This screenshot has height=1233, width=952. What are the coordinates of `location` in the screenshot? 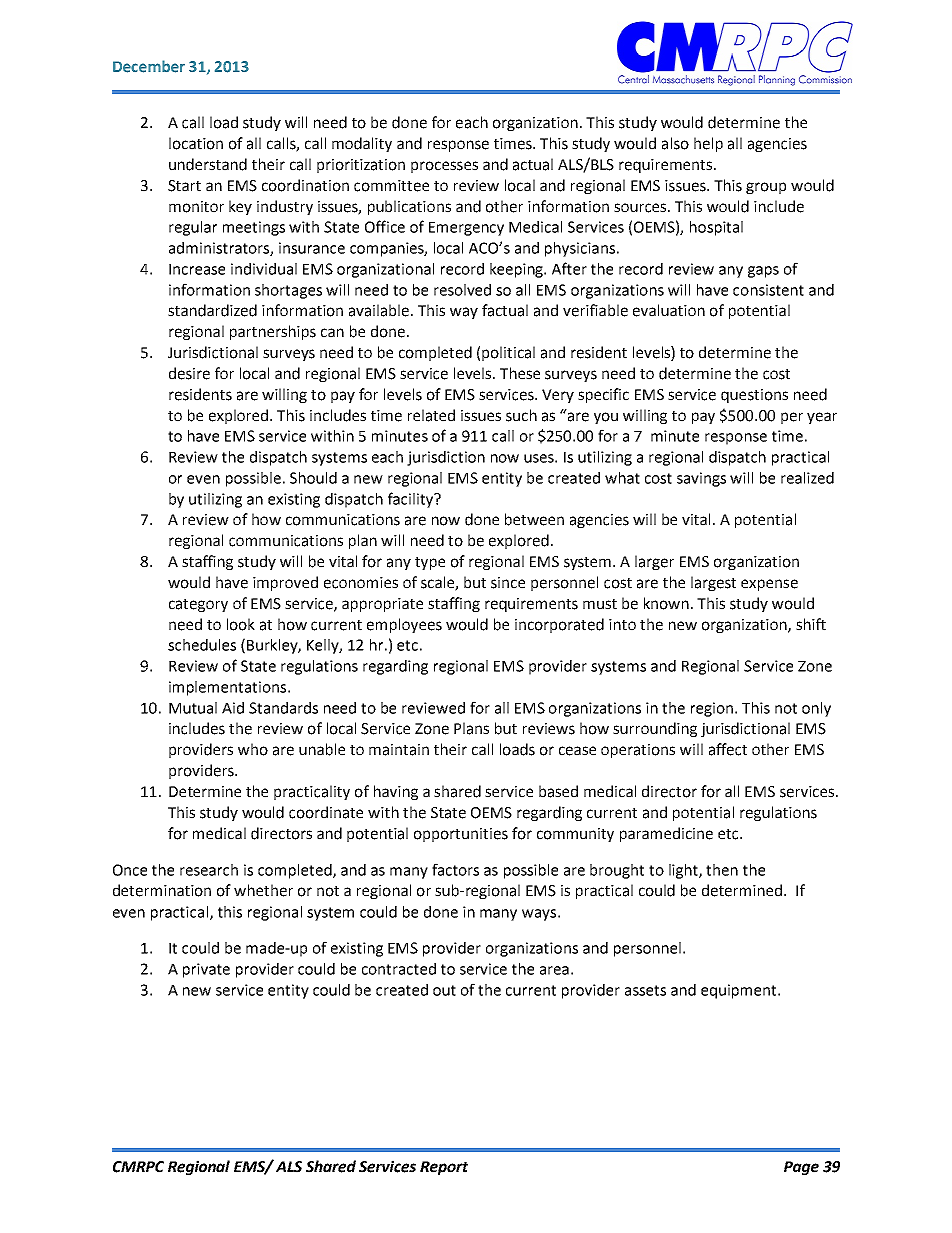 It's located at (196, 143).
